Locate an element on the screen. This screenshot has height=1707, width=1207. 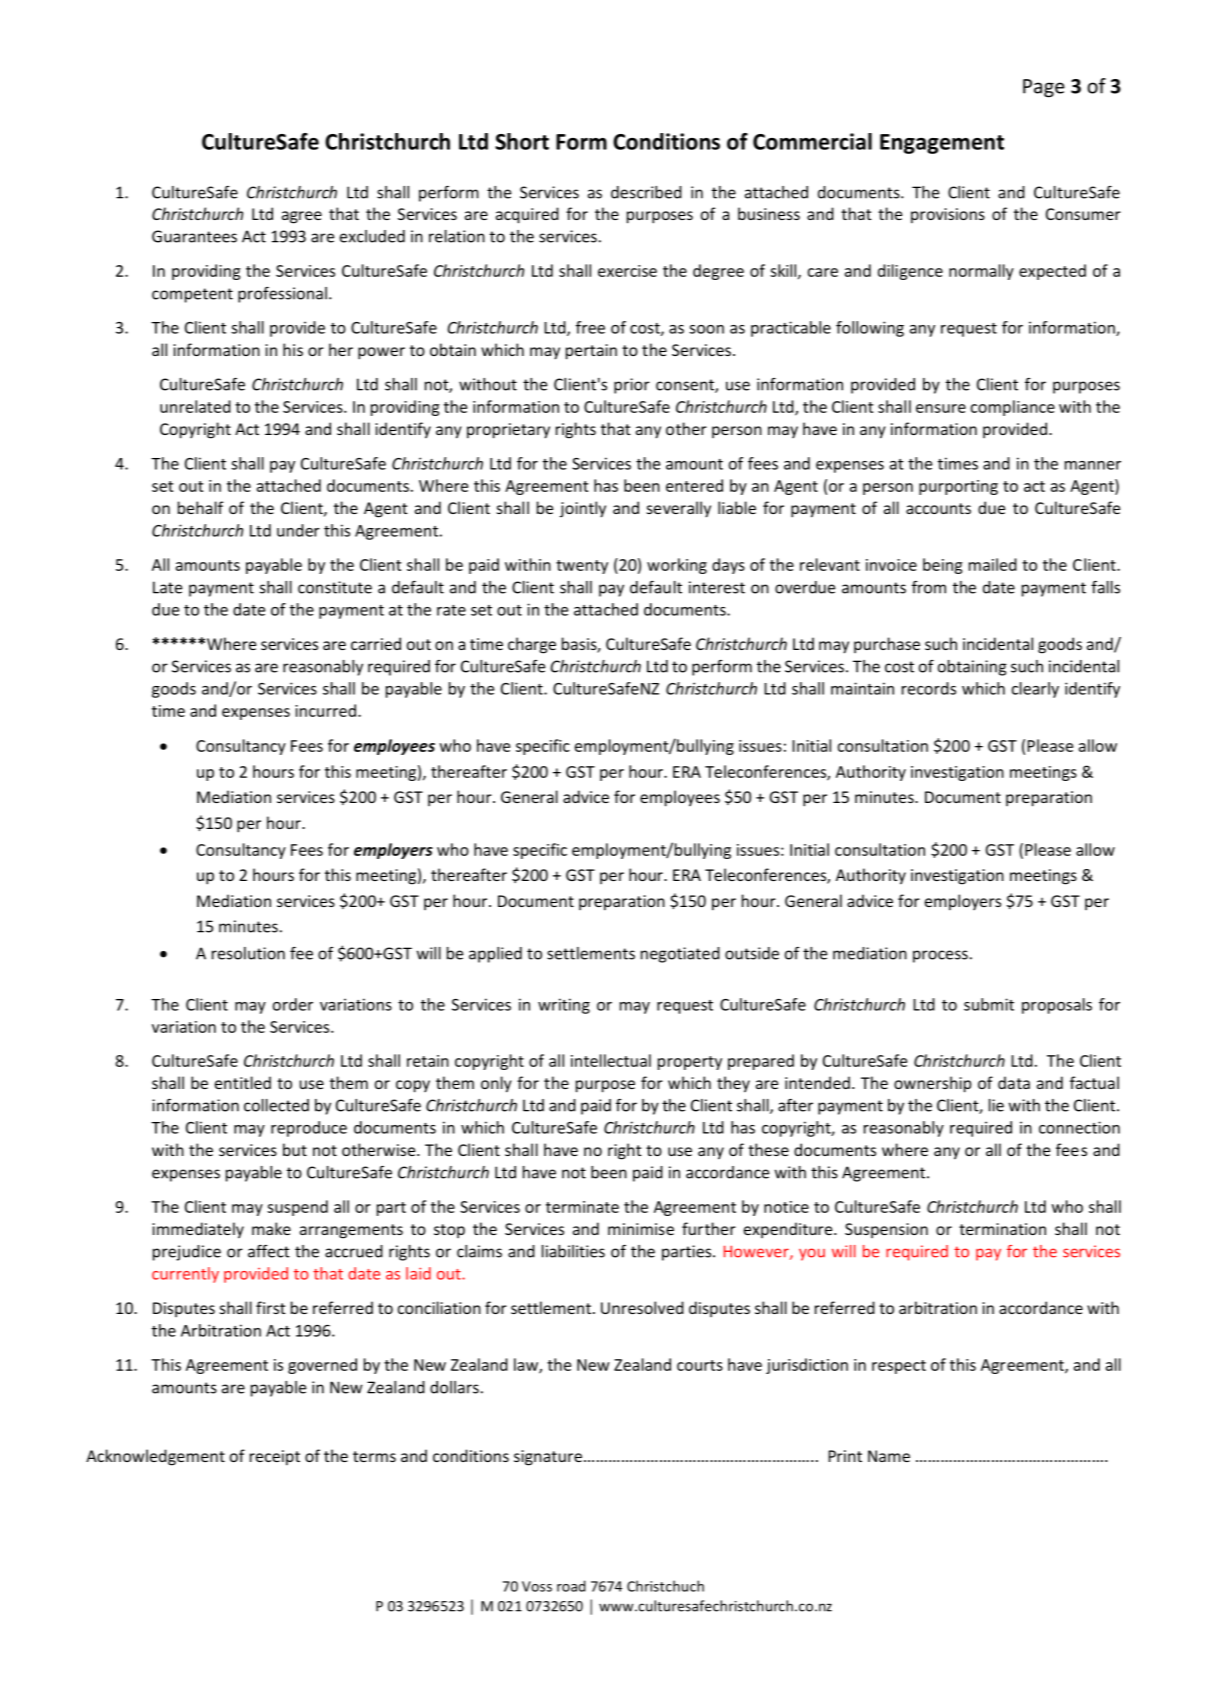
clearly is located at coordinates (1035, 690).
